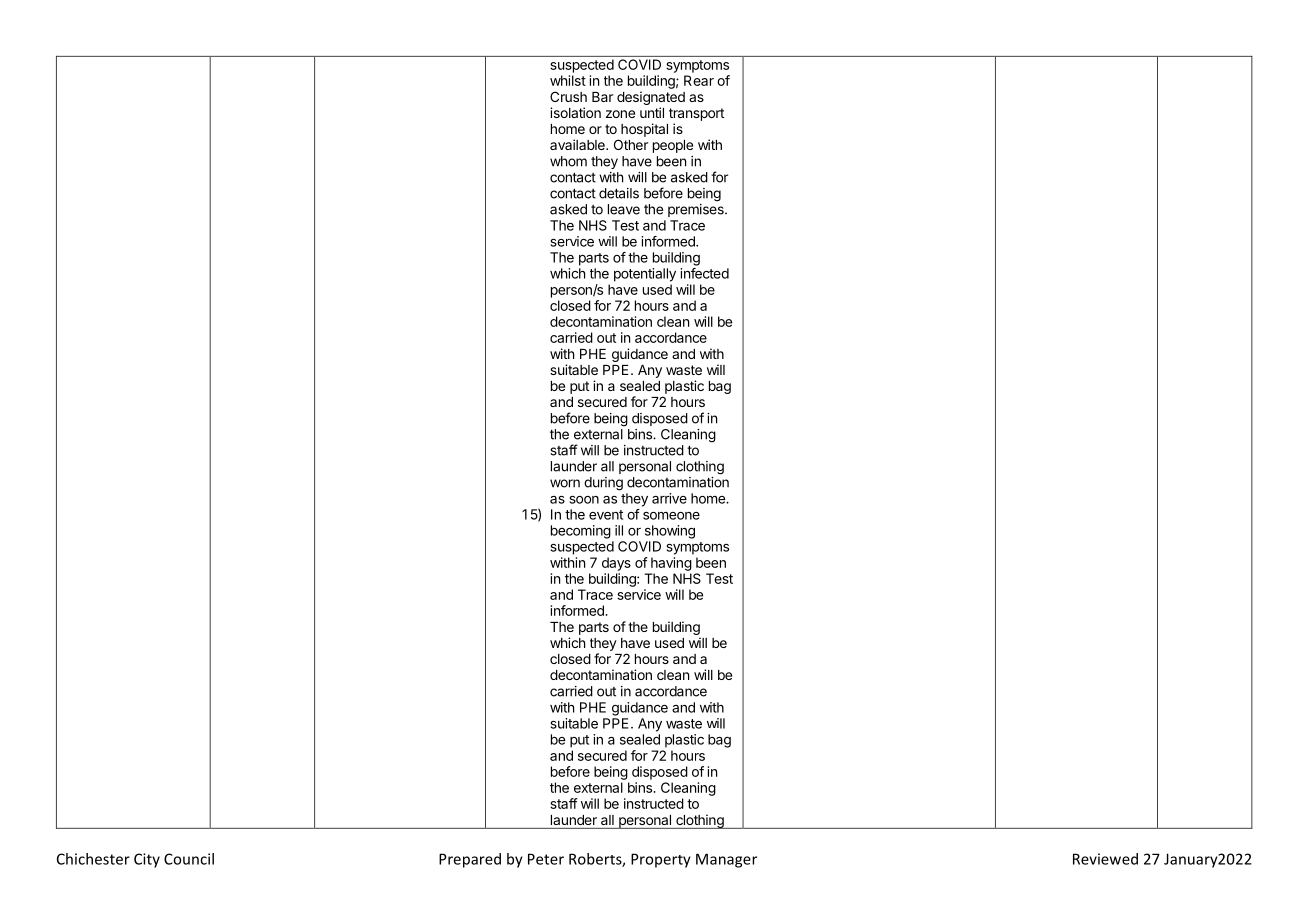  What do you see at coordinates (645, 275) in the document?
I see `potentially` at bounding box center [645, 275].
